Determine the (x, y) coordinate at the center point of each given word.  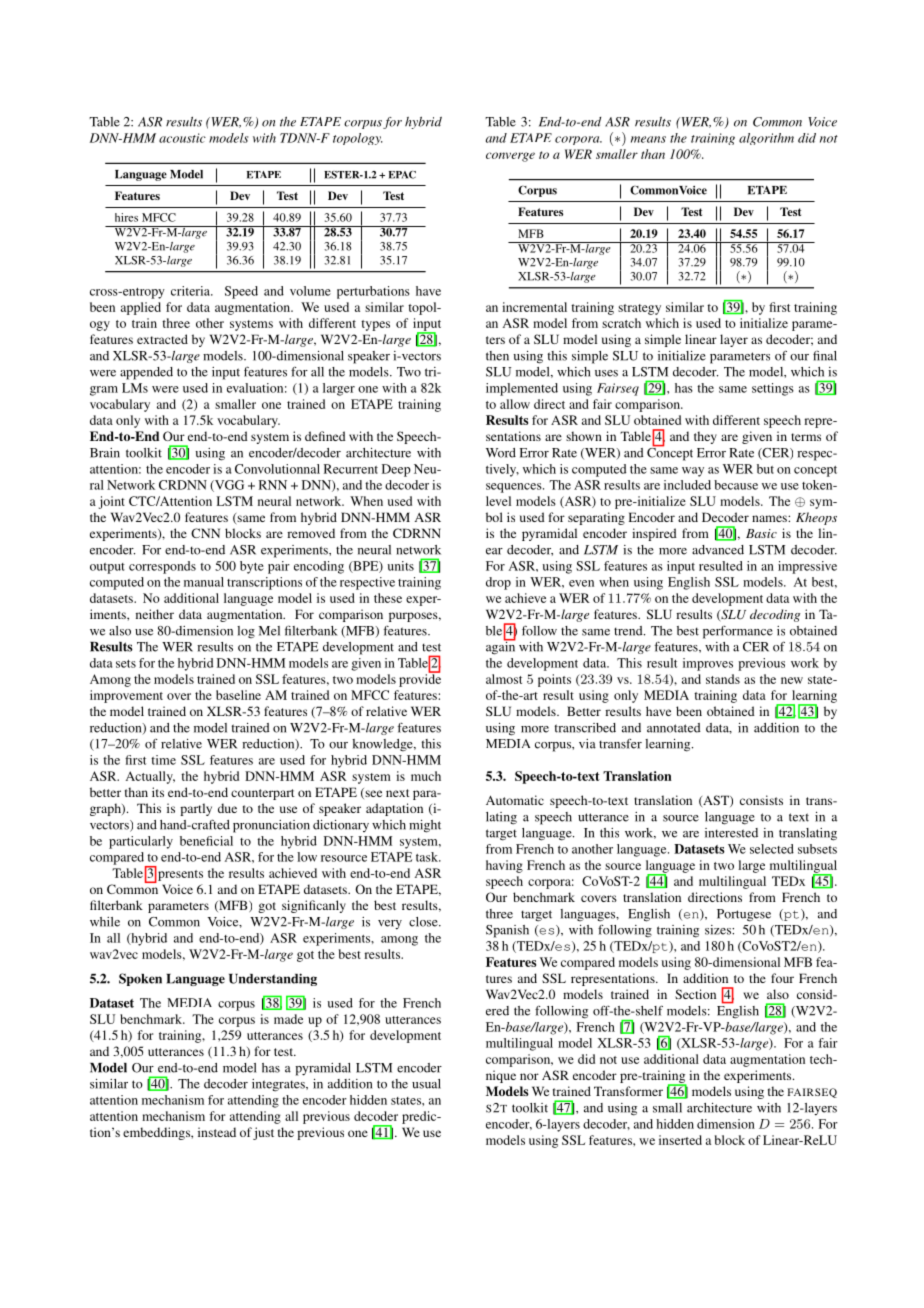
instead (217, 1132)
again (501, 647)
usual (426, 1084)
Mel (269, 631)
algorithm (766, 139)
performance (738, 632)
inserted (680, 1140)
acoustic (182, 138)
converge (510, 157)
